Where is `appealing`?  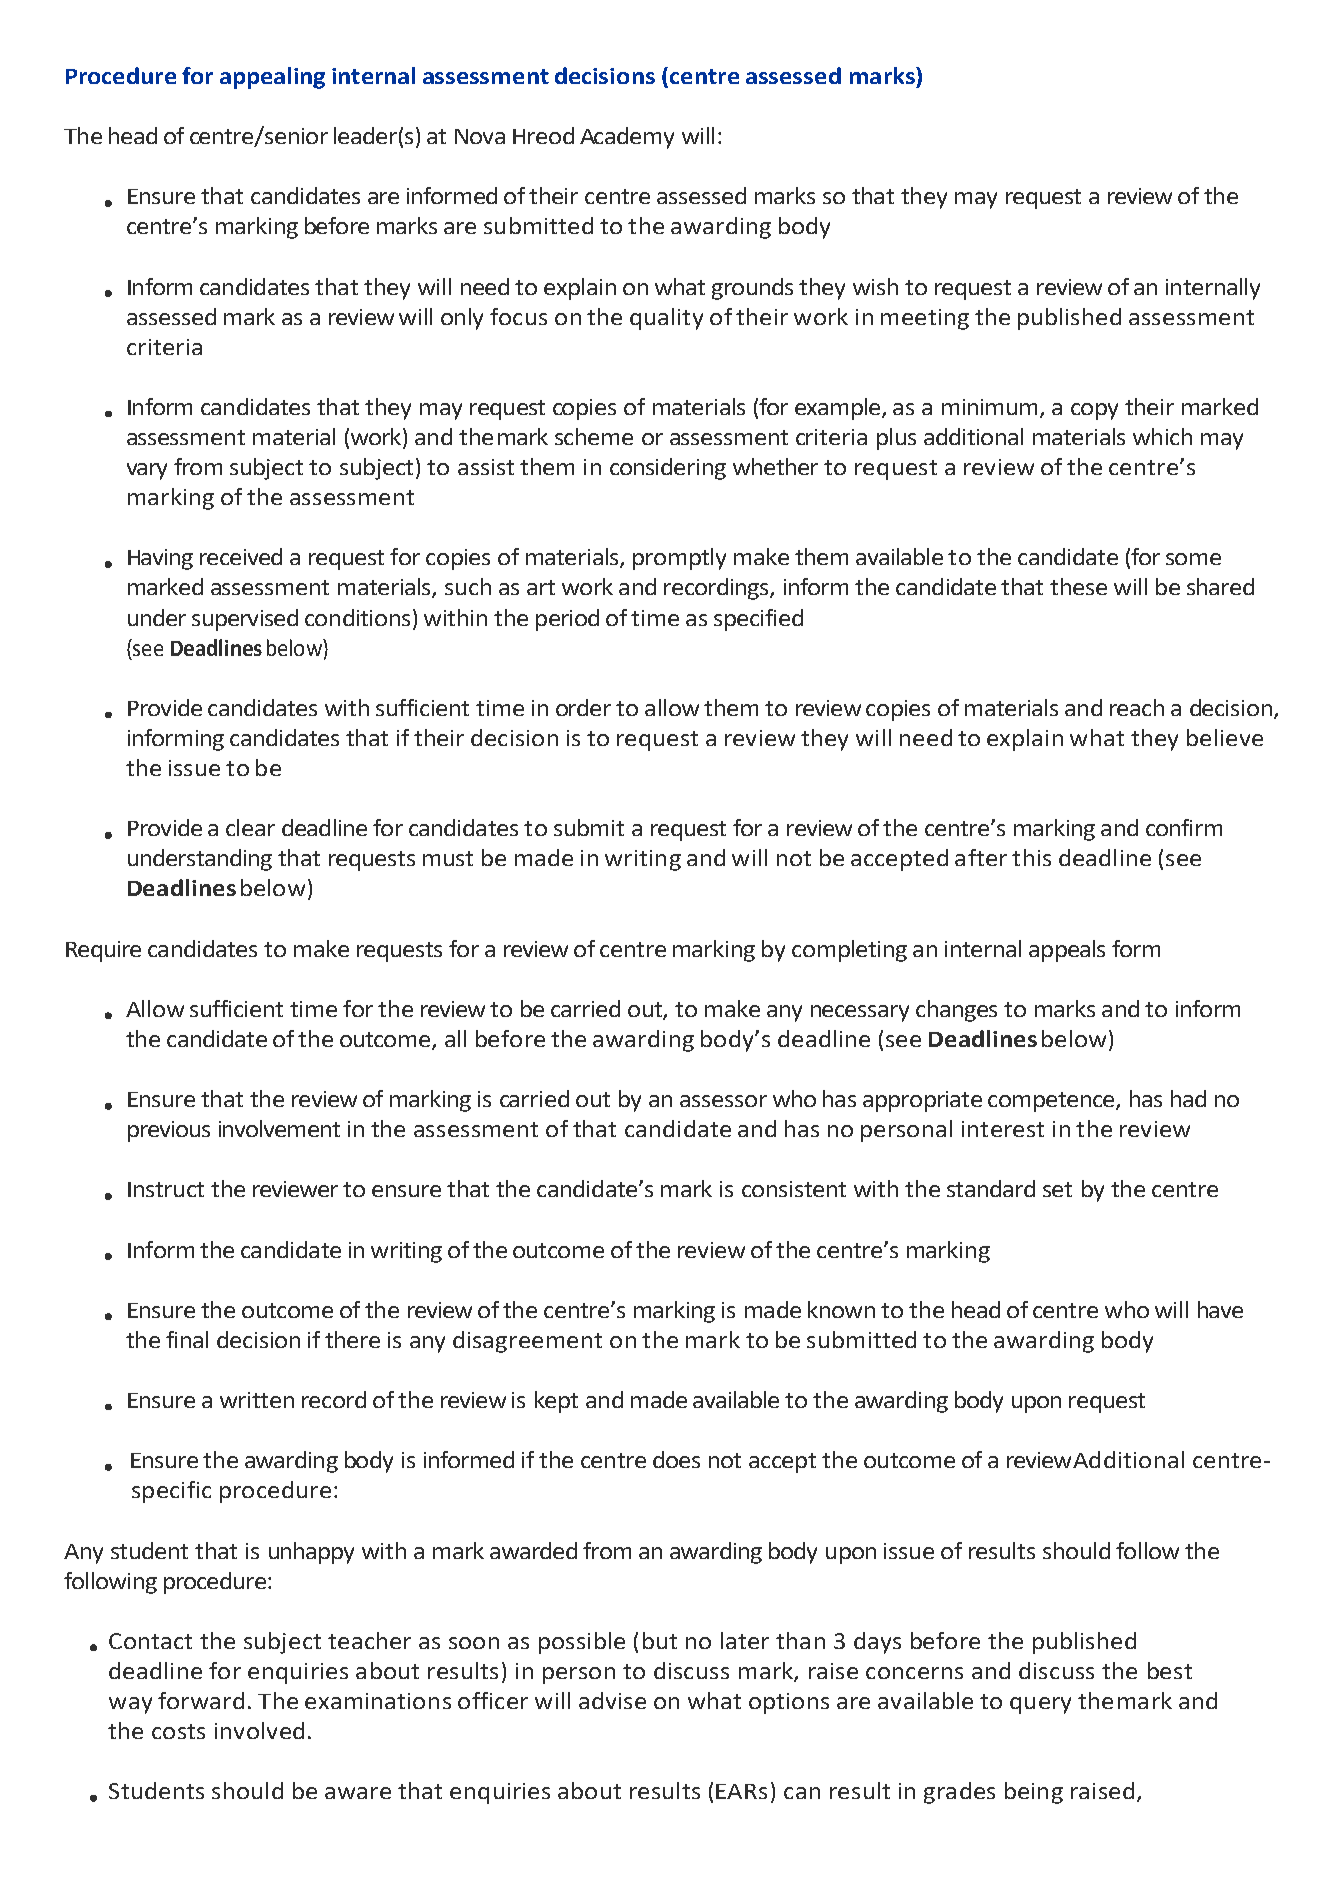
appealing is located at coordinates (272, 78).
